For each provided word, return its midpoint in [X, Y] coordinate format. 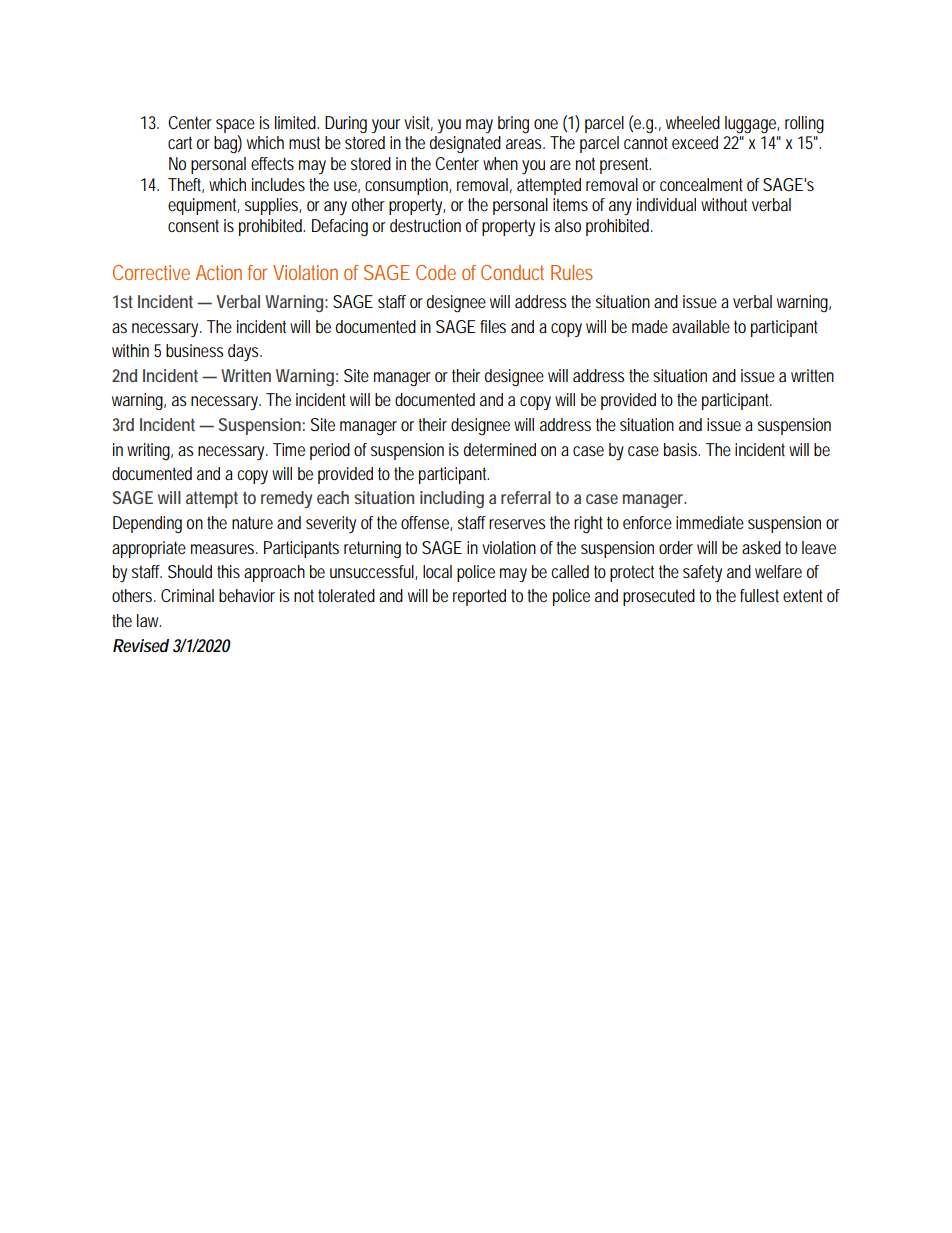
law [149, 620]
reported [479, 597]
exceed [695, 142]
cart [180, 142]
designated [465, 145]
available [701, 326]
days [245, 352]
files [493, 326]
